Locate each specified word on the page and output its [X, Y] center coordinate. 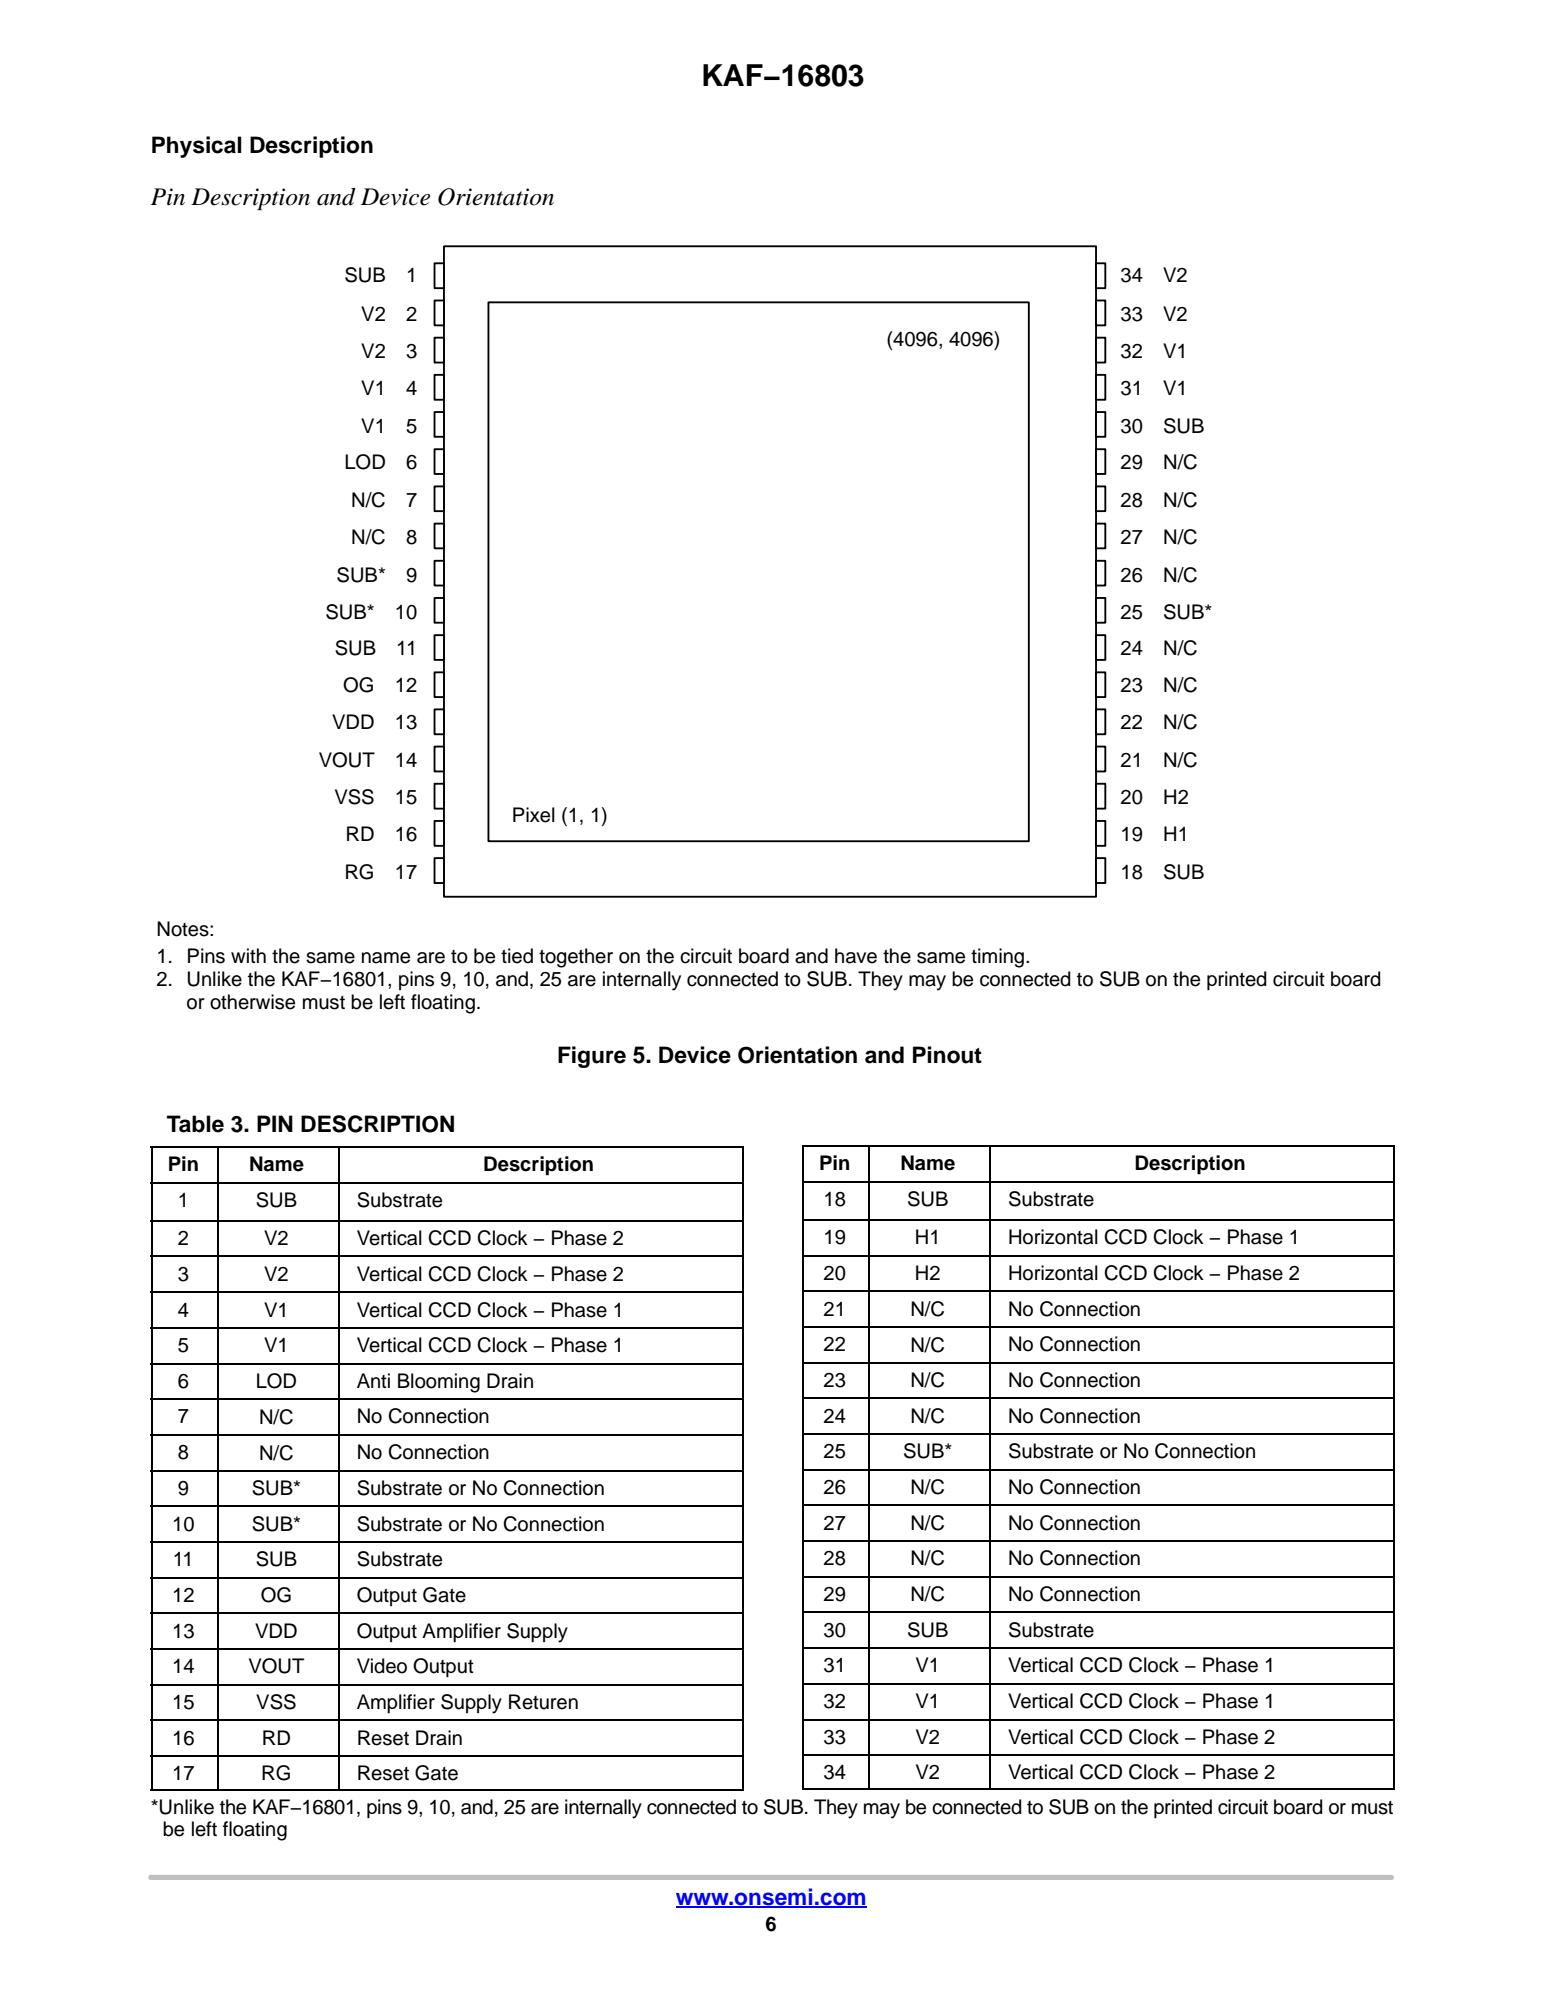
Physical [197, 147]
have [856, 956]
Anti [373, 1380]
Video [382, 1666]
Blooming [439, 1383]
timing [999, 958]
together [576, 958]
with [248, 955]
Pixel [534, 815]
